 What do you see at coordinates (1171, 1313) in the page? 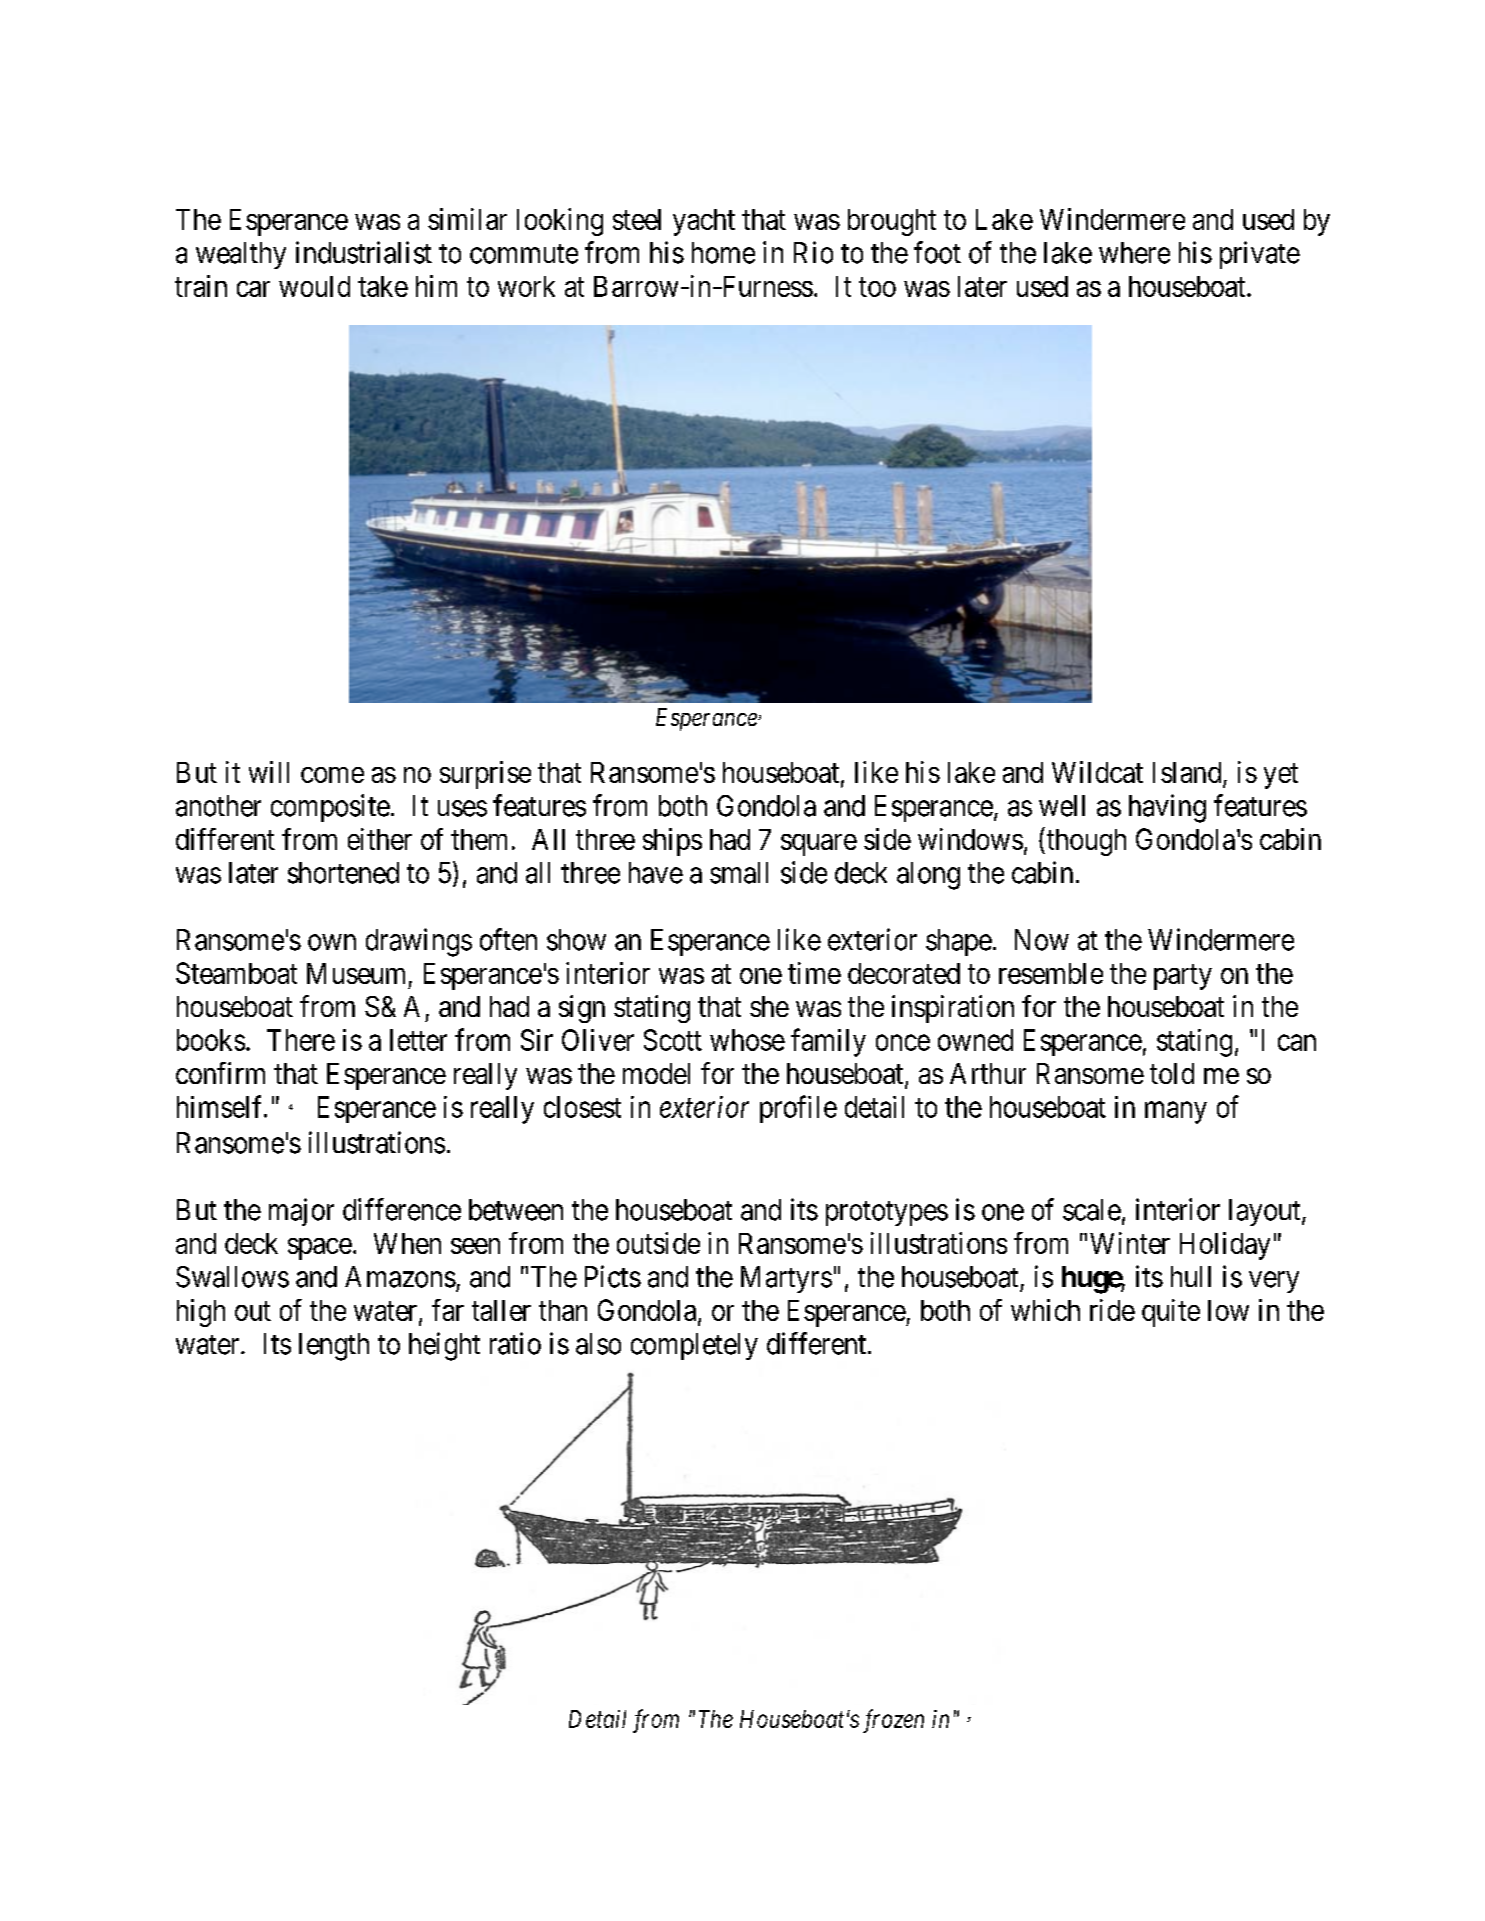
I see `quite` at bounding box center [1171, 1313].
